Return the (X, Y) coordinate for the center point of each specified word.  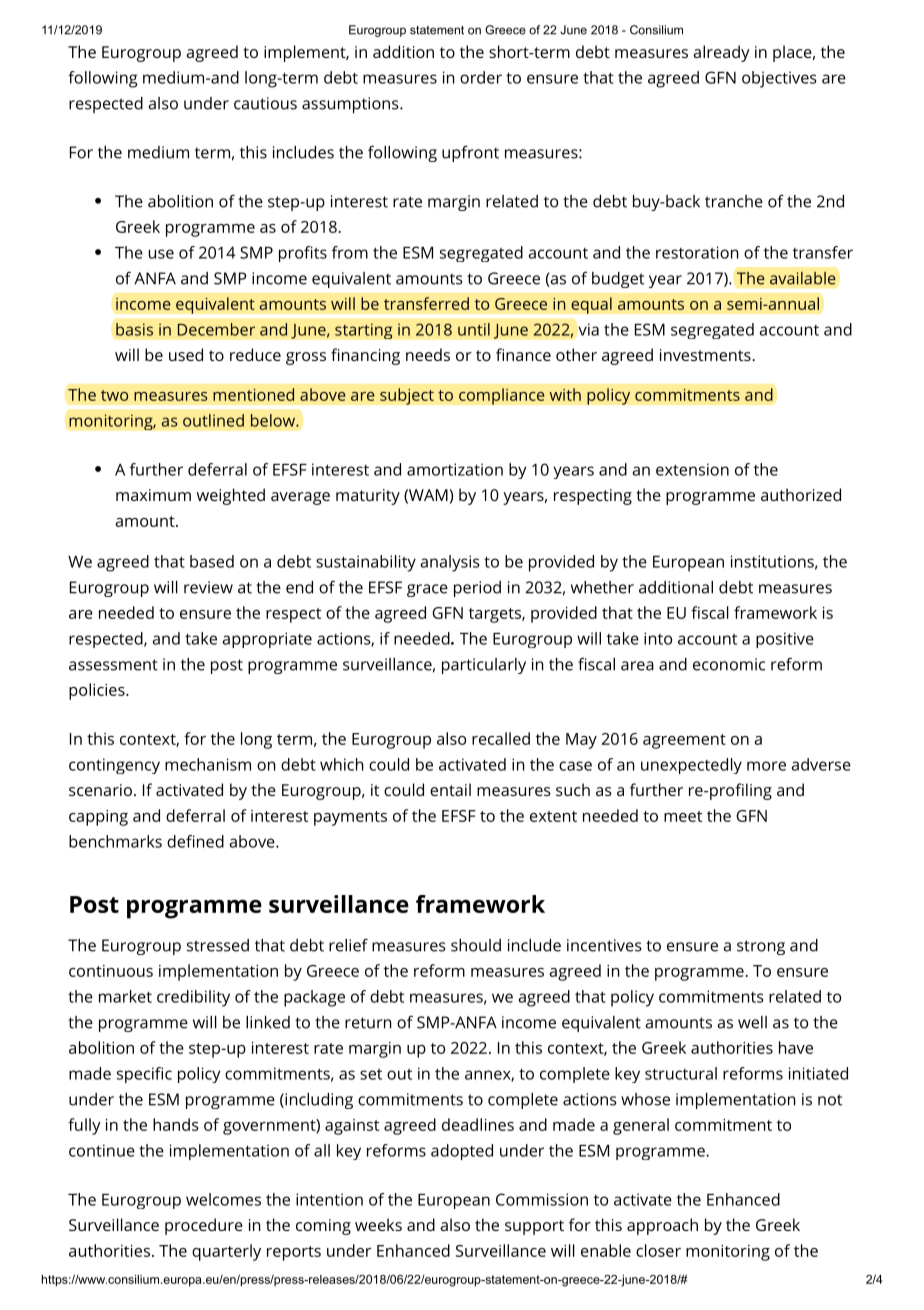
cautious (265, 103)
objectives (779, 79)
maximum (153, 495)
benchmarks (115, 841)
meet (683, 816)
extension (692, 469)
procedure (204, 1226)
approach (662, 1226)
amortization (455, 469)
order (481, 77)
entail (450, 789)
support (534, 1227)
